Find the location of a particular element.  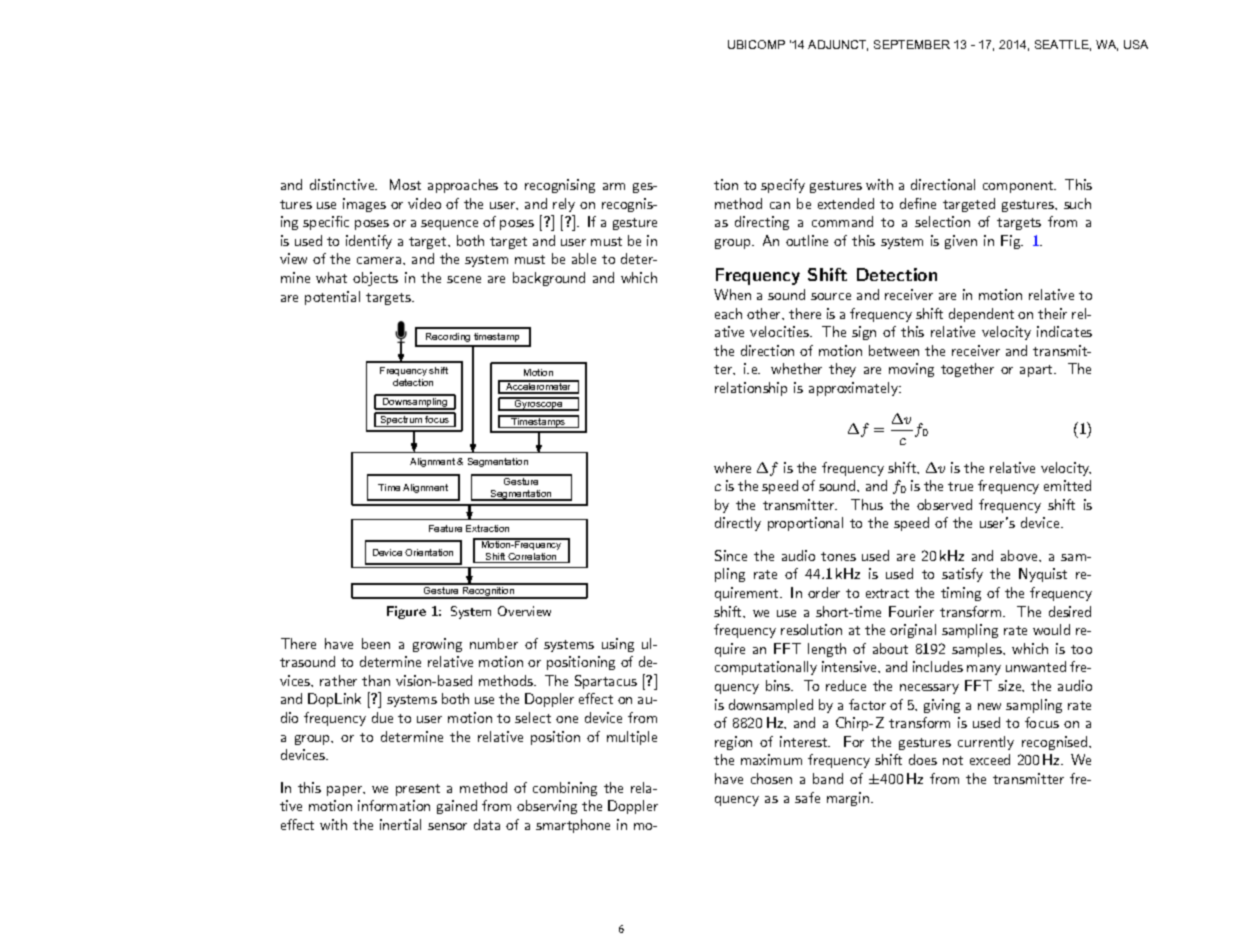

scene is located at coordinates (464, 279).
